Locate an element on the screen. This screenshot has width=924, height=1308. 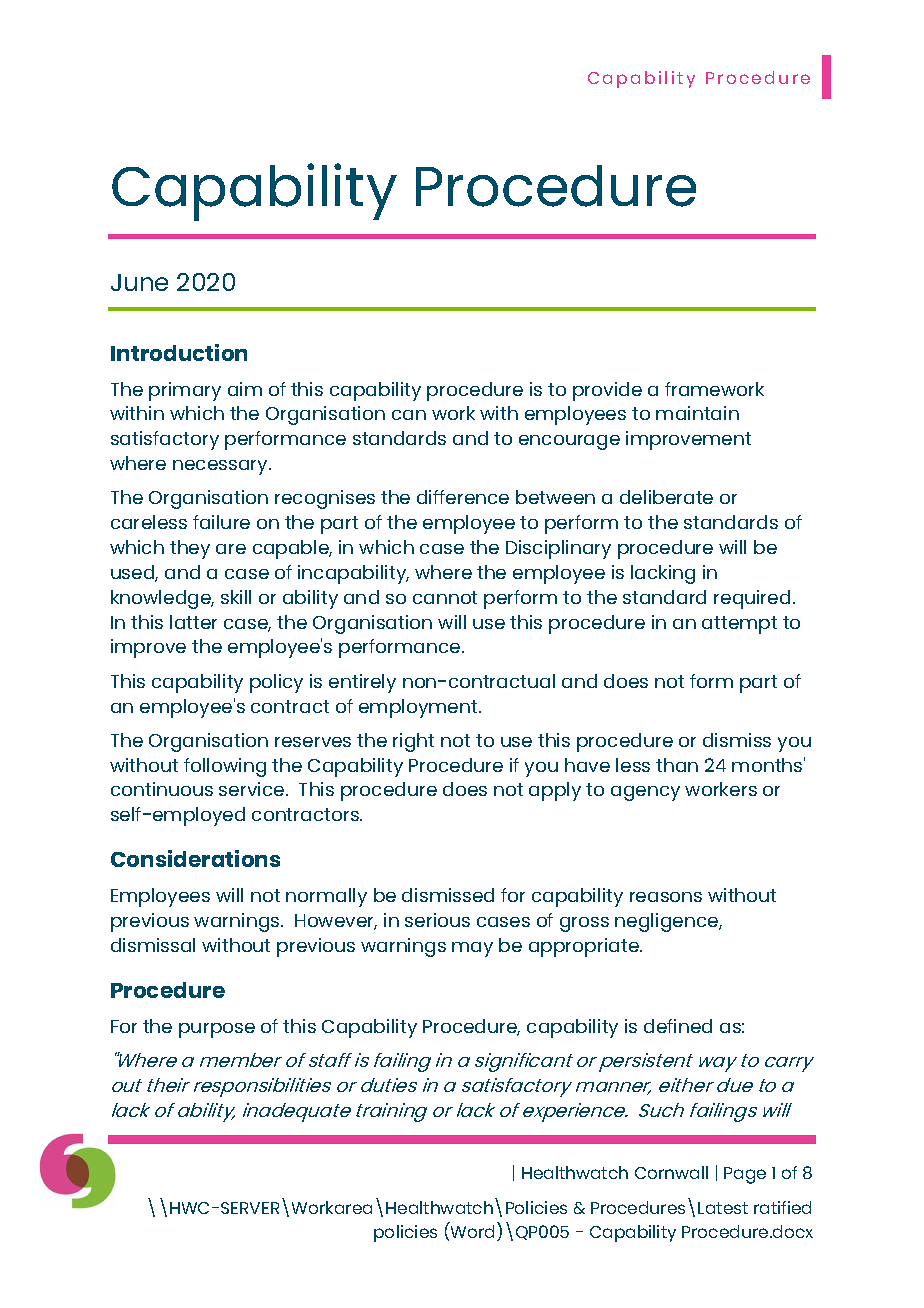
provide is located at coordinates (607, 391).
